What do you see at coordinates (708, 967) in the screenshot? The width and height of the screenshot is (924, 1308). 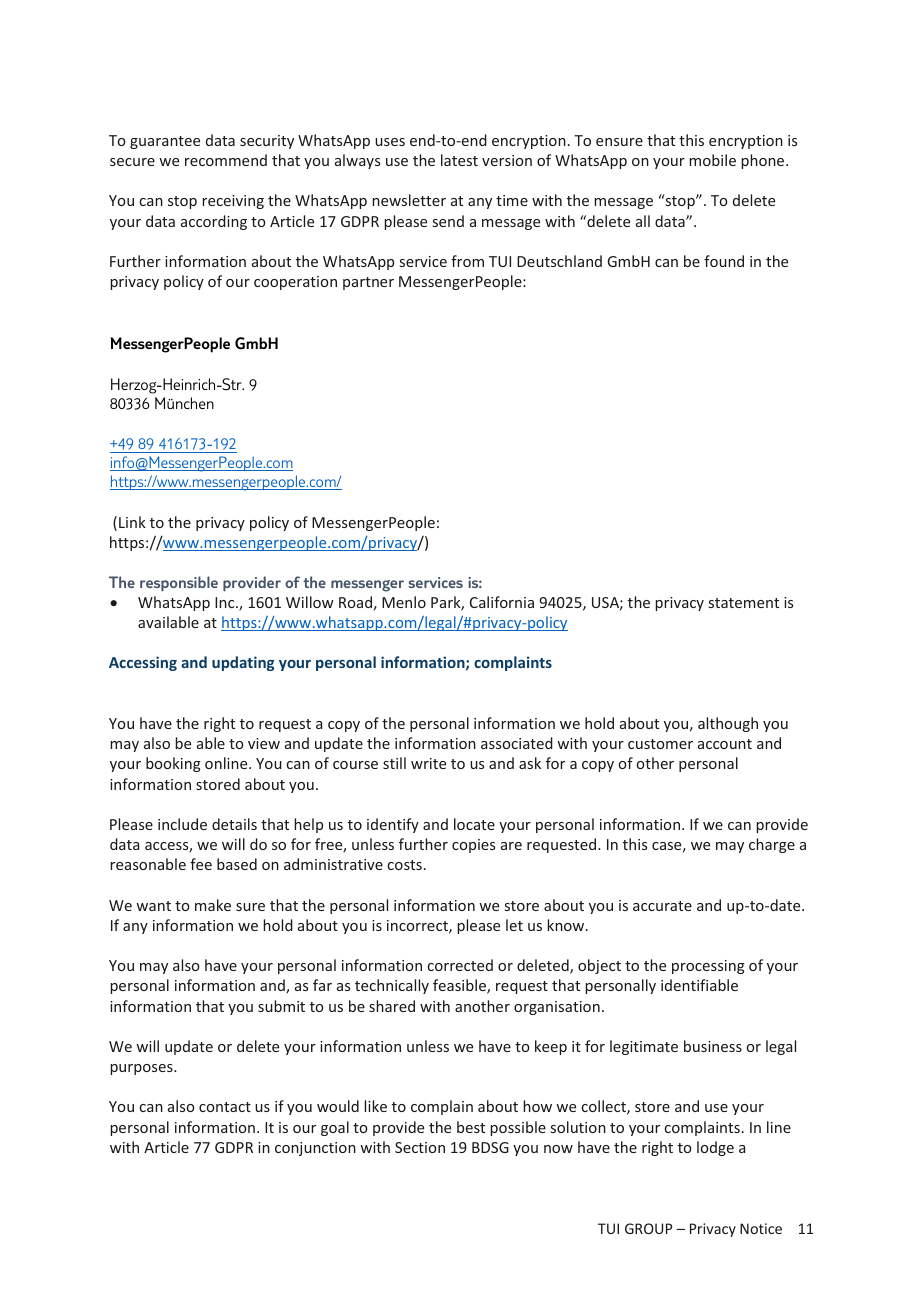 I see `processing` at bounding box center [708, 967].
